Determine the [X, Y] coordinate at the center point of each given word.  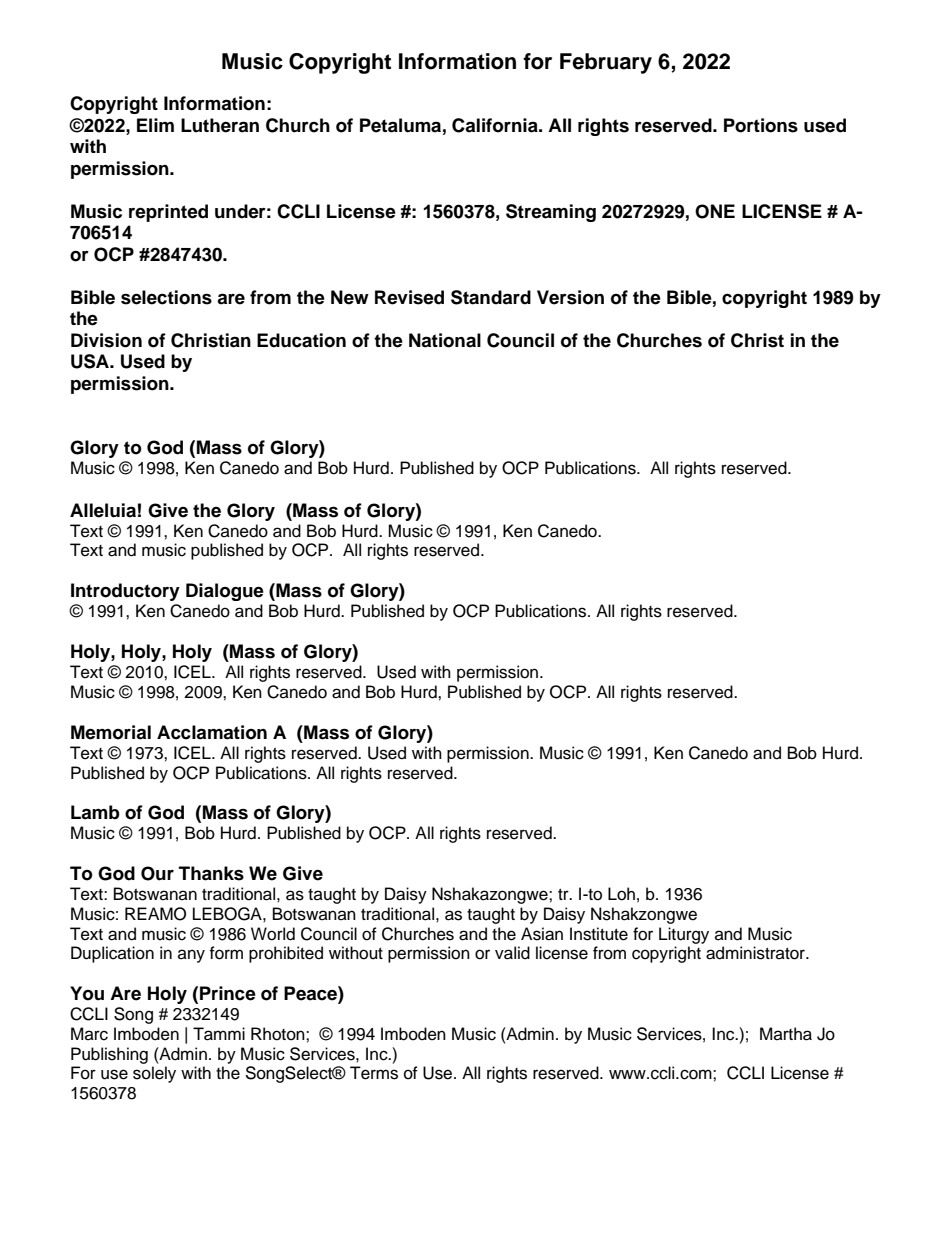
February [606, 63]
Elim [155, 125]
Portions [761, 125]
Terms [374, 1073]
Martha [786, 1034]
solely [154, 1074]
